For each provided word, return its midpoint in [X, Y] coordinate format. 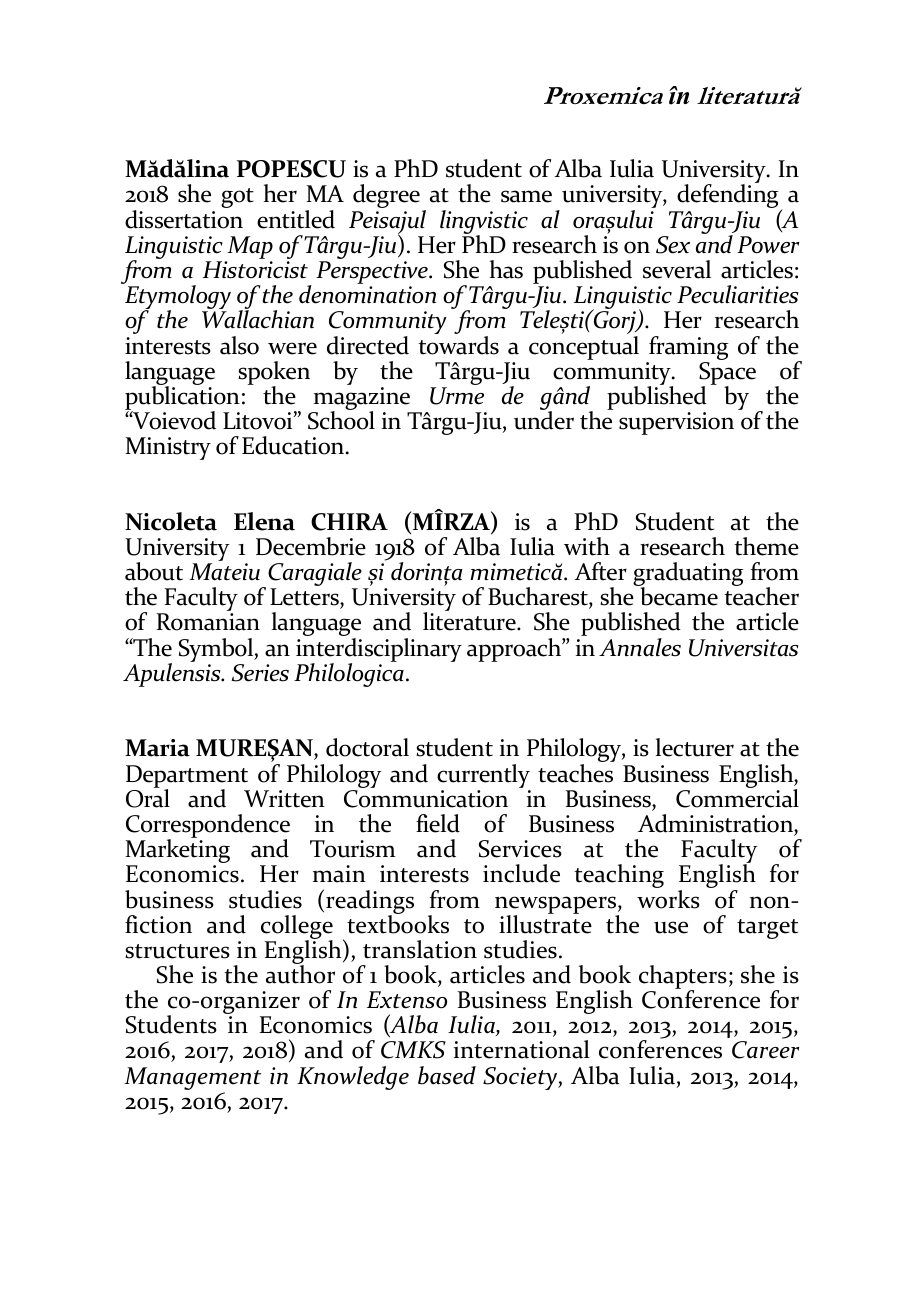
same [526, 196]
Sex [673, 245]
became [678, 595]
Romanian [208, 622]
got [237, 198]
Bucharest [539, 598]
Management [192, 1078]
